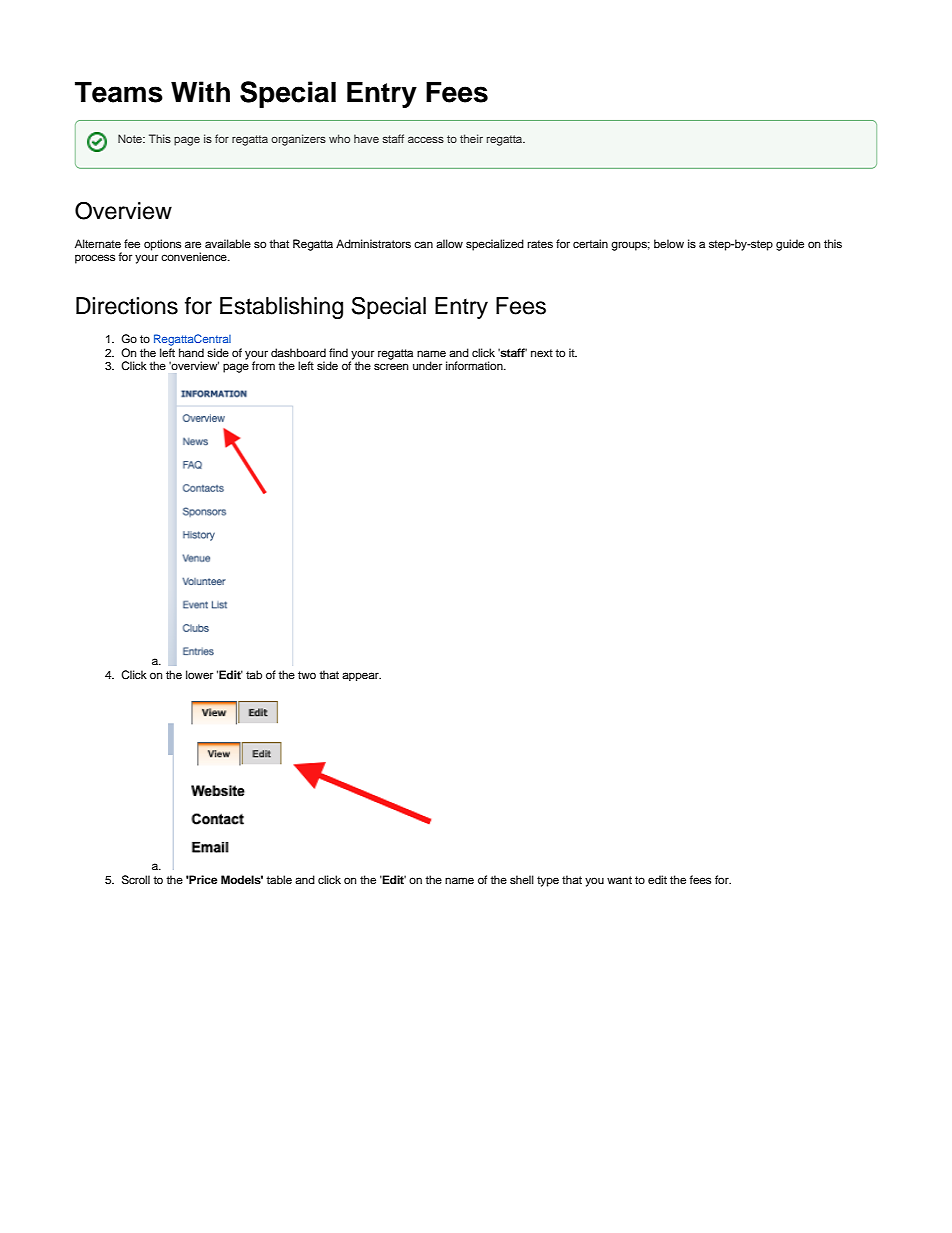  I want to click on shell, so click(522, 879).
